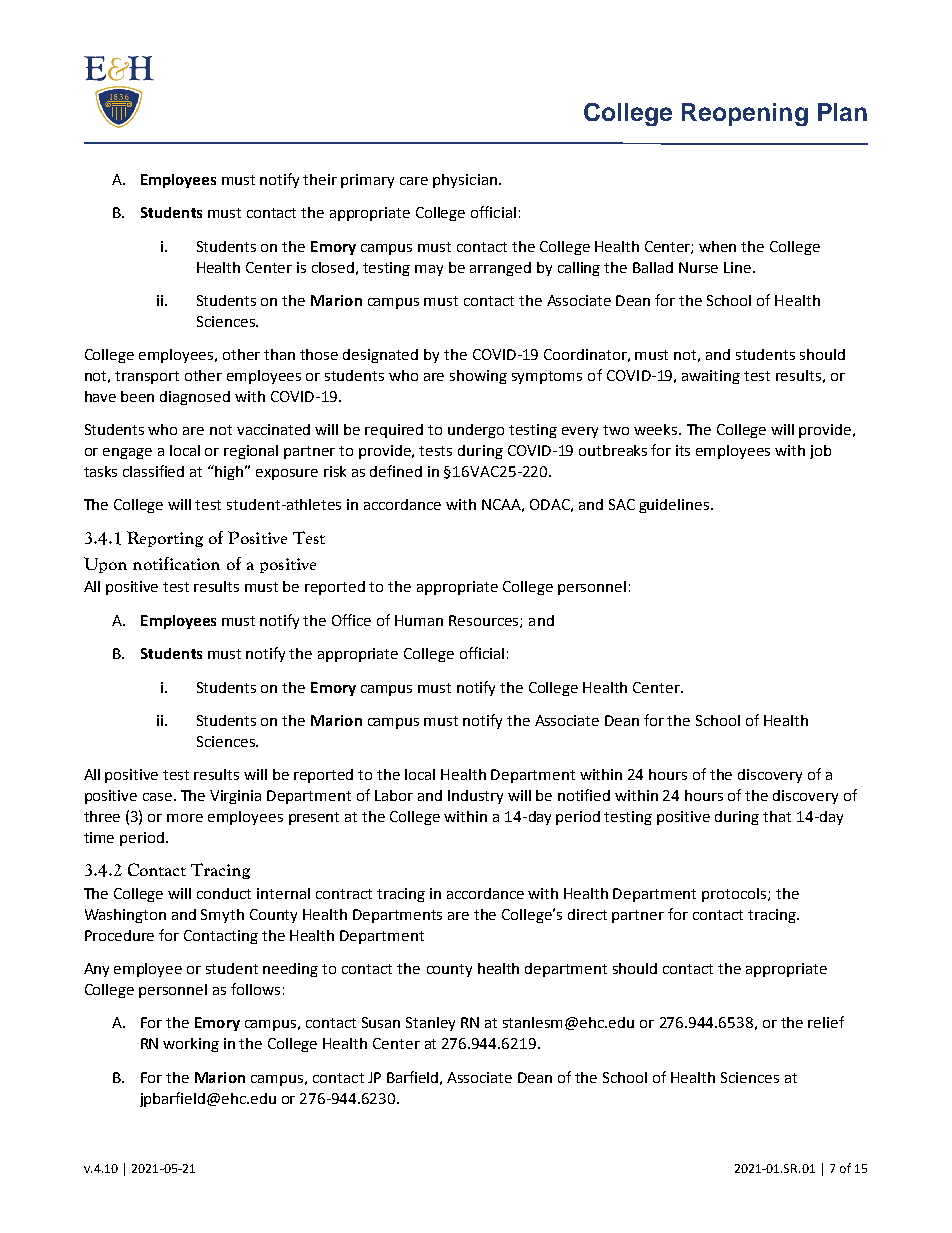  What do you see at coordinates (147, 377) in the document?
I see `transport` at bounding box center [147, 377].
